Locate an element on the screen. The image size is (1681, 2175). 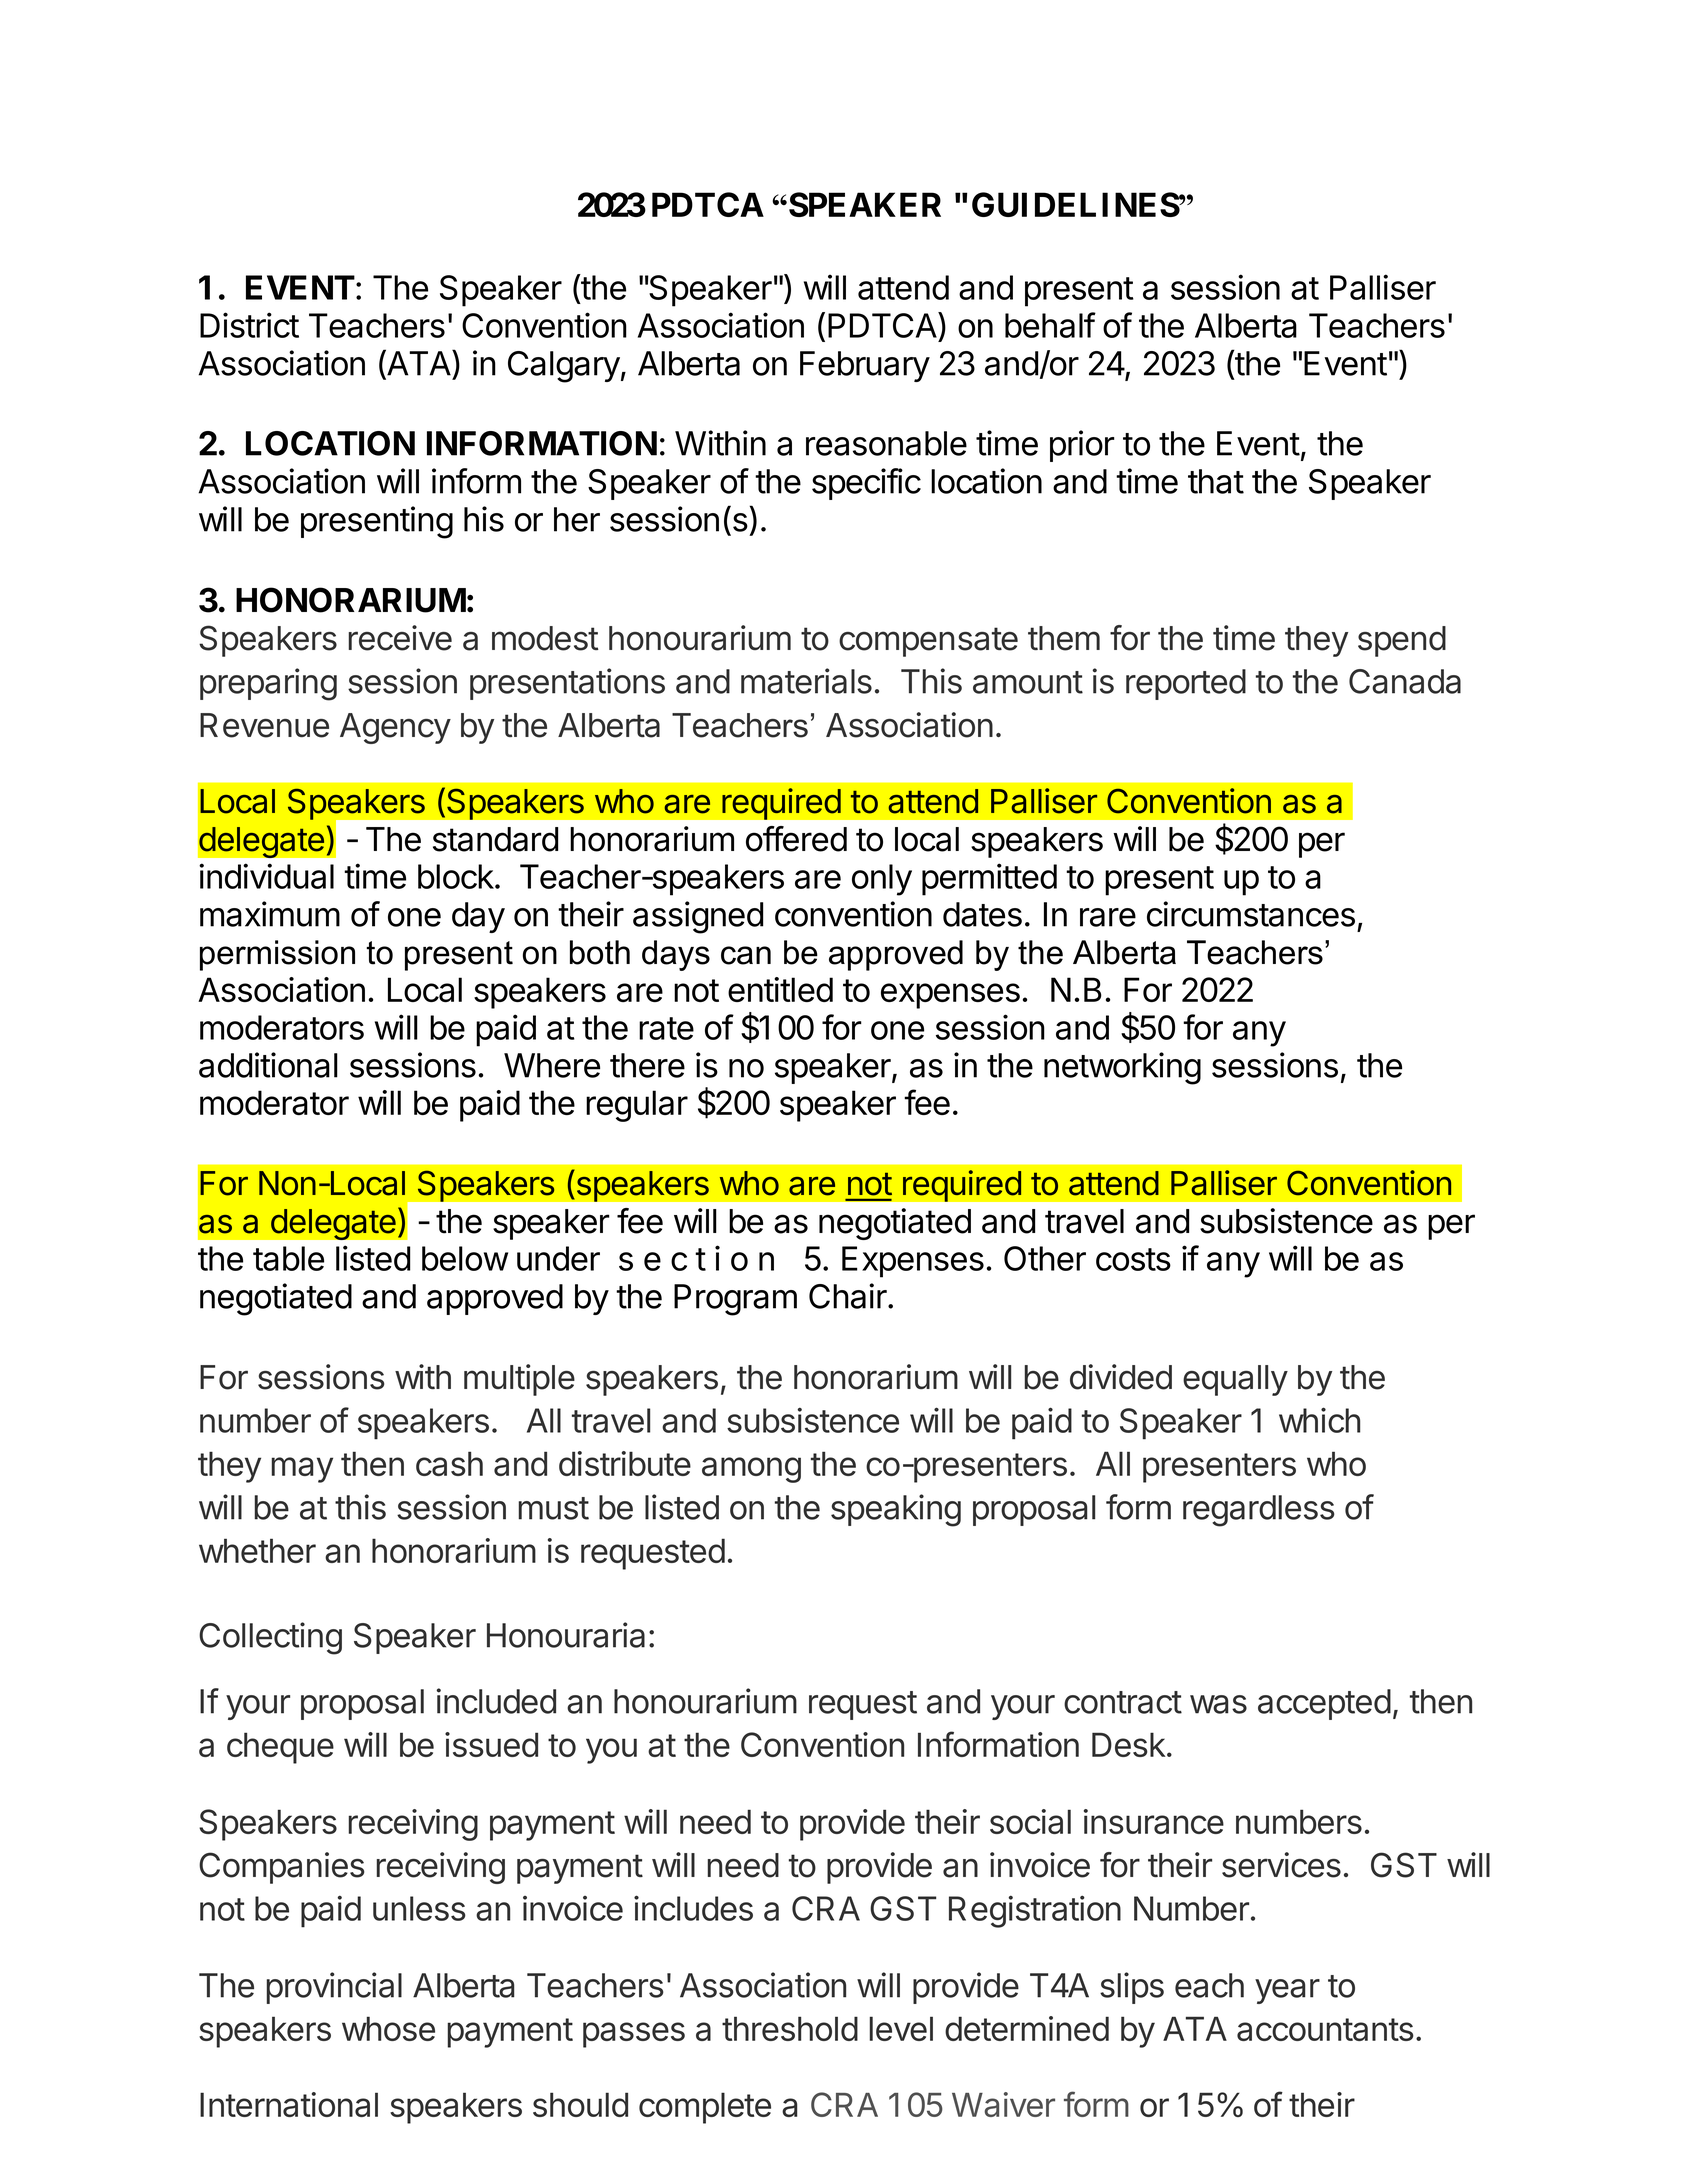
accountants is located at coordinates (1325, 2029).
